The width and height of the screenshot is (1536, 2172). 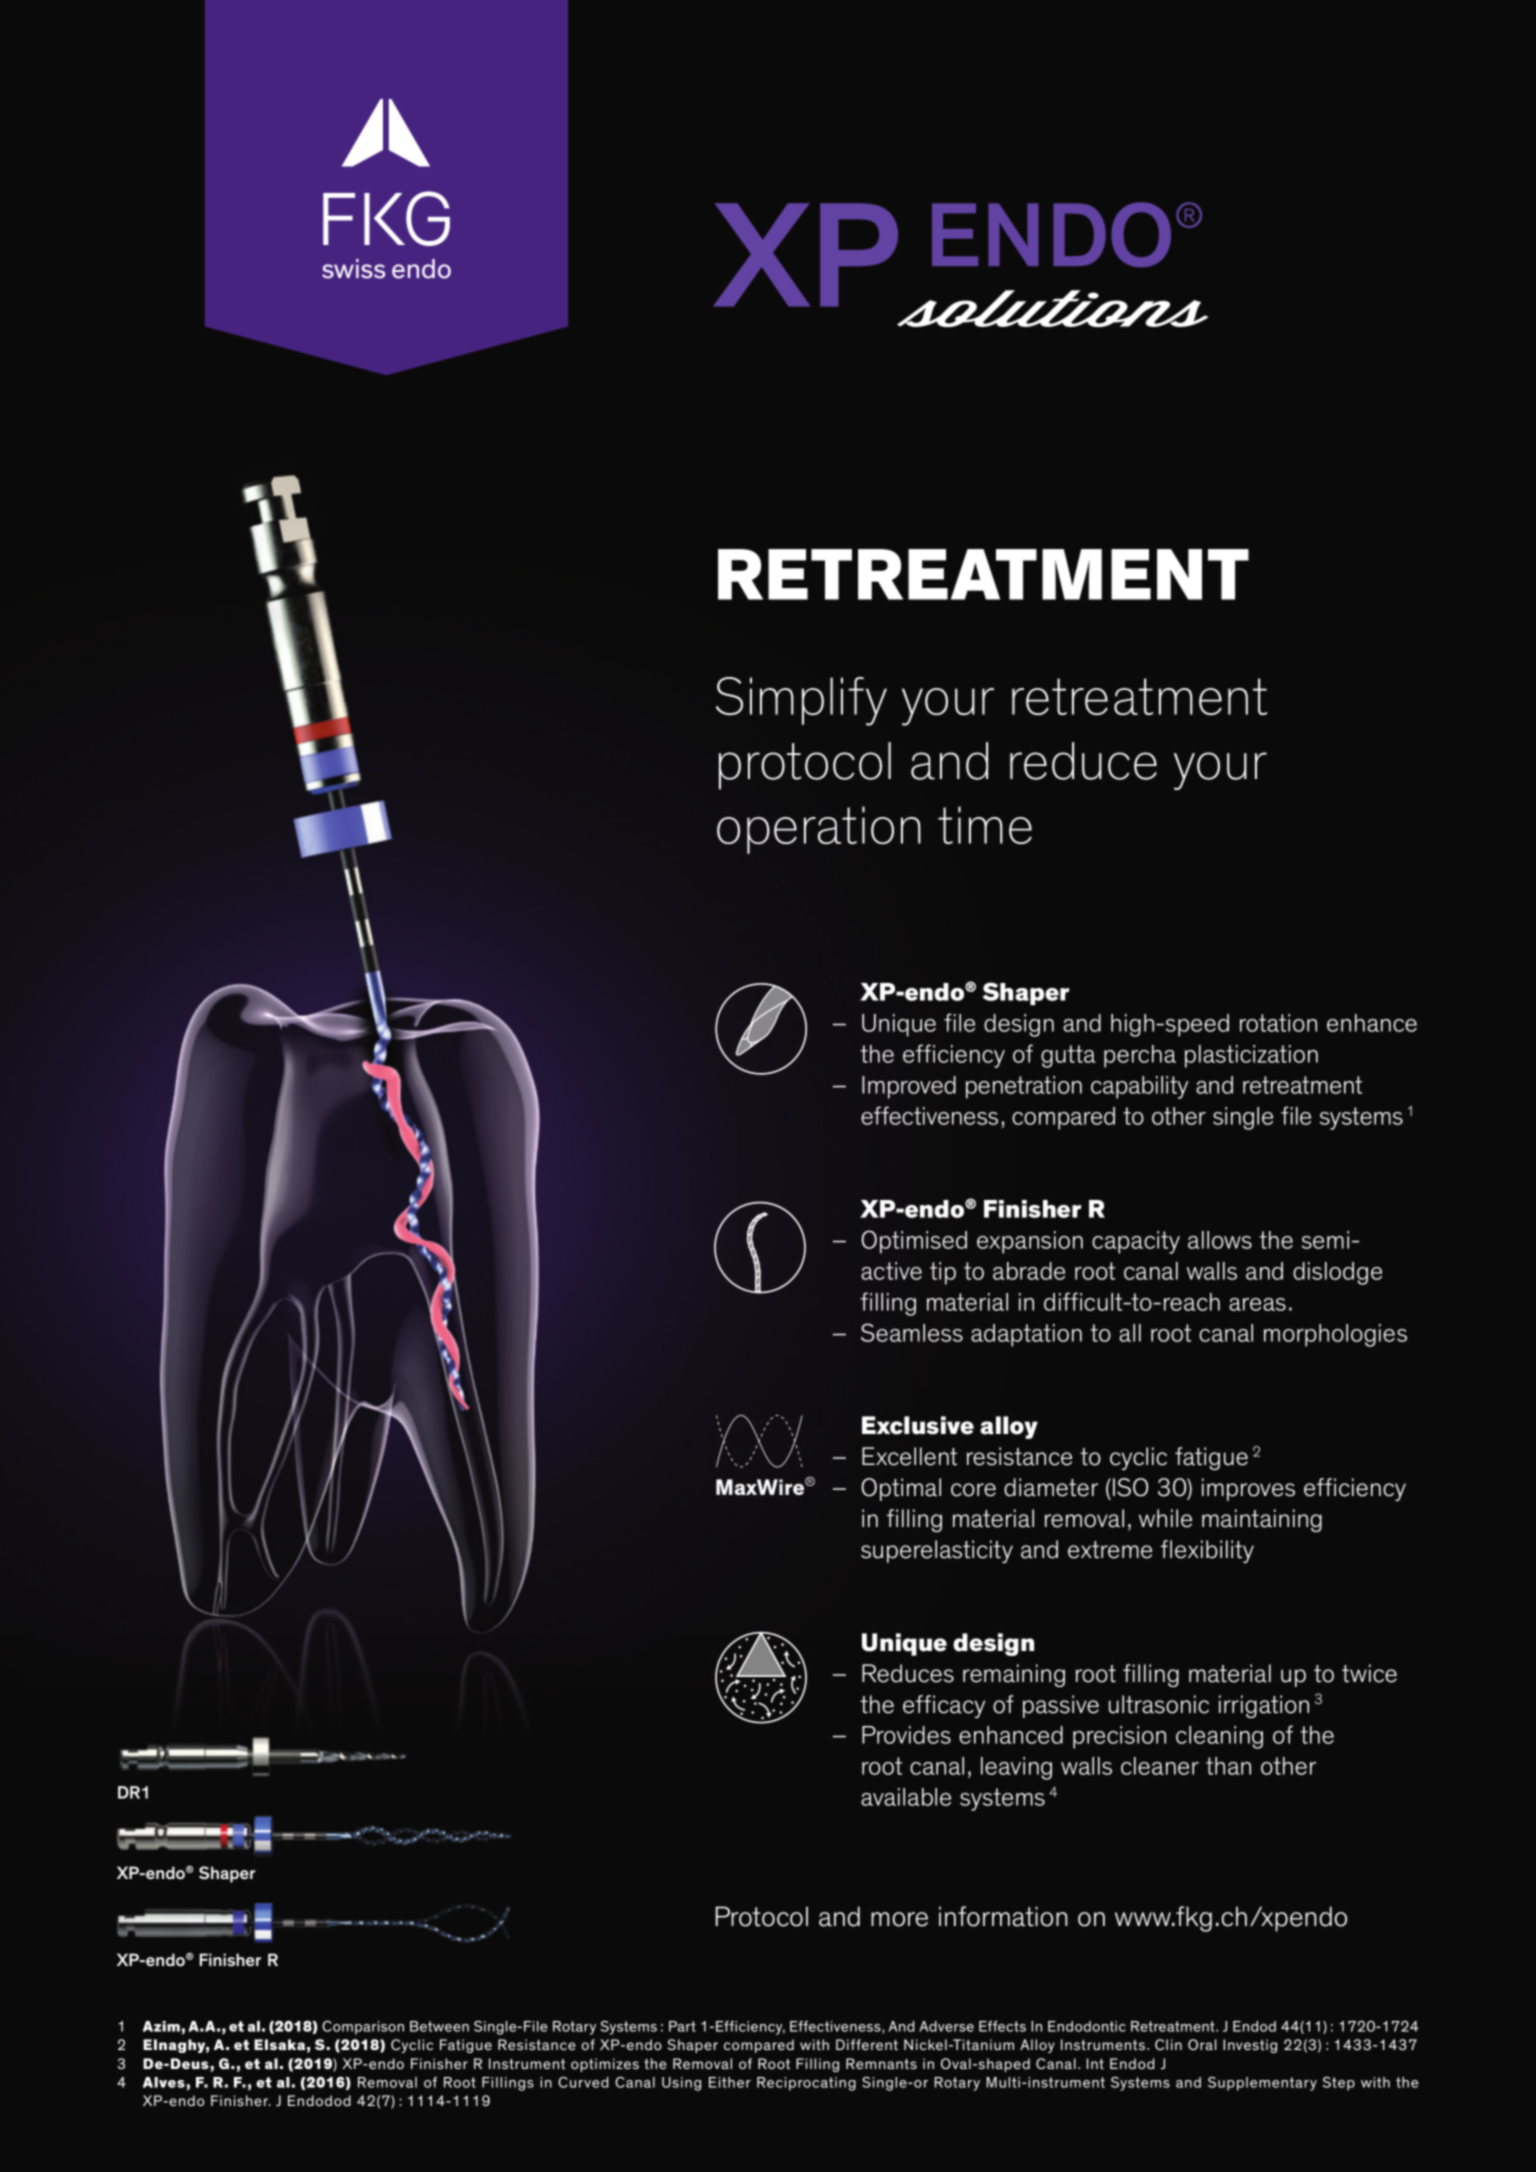 I want to click on Either, so click(x=730, y=2082).
